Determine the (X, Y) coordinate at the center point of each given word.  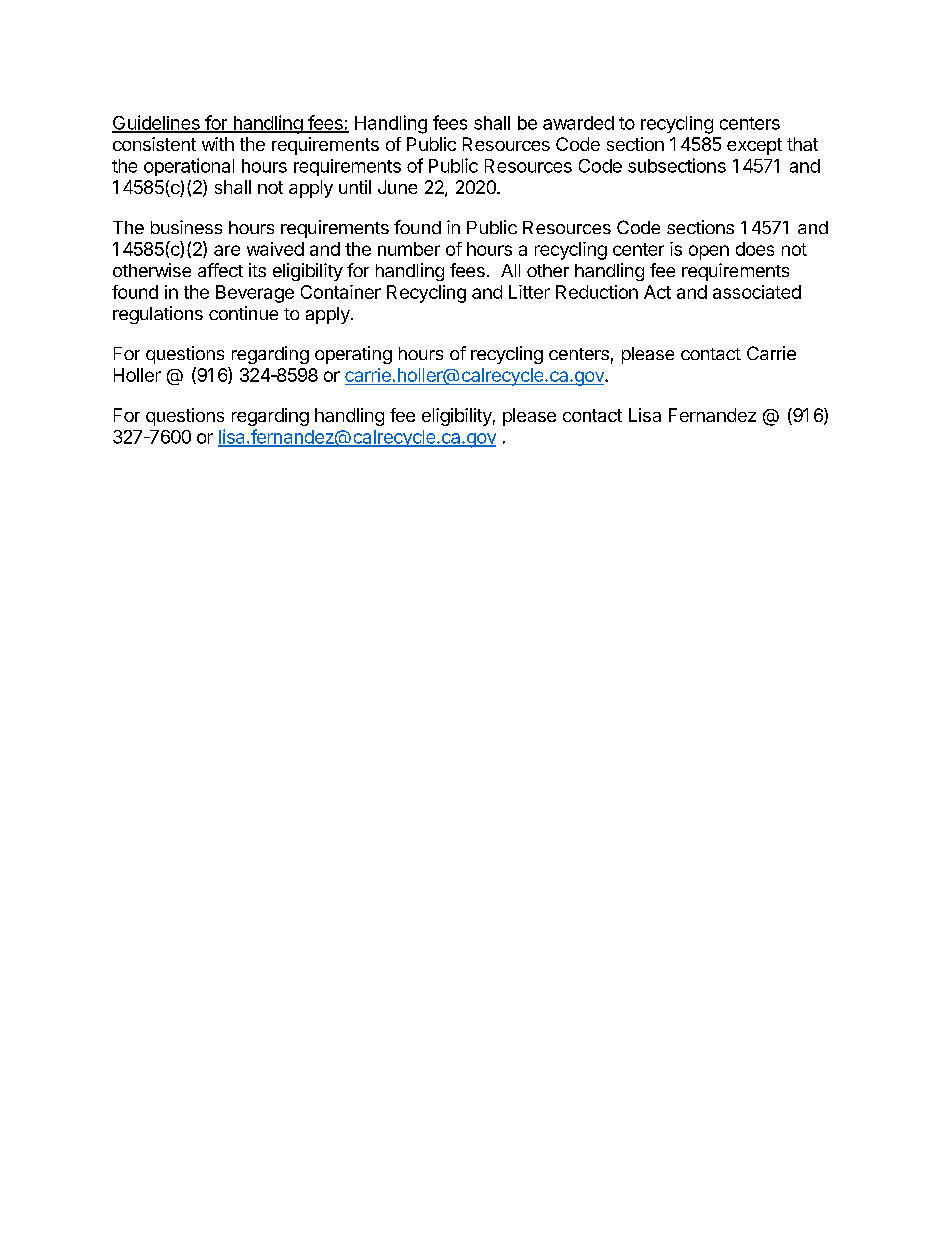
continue (243, 313)
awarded (578, 123)
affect (220, 270)
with (218, 144)
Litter (529, 292)
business (186, 227)
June (397, 187)
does (755, 249)
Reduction (597, 292)
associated (757, 292)
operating (353, 355)
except (754, 146)
